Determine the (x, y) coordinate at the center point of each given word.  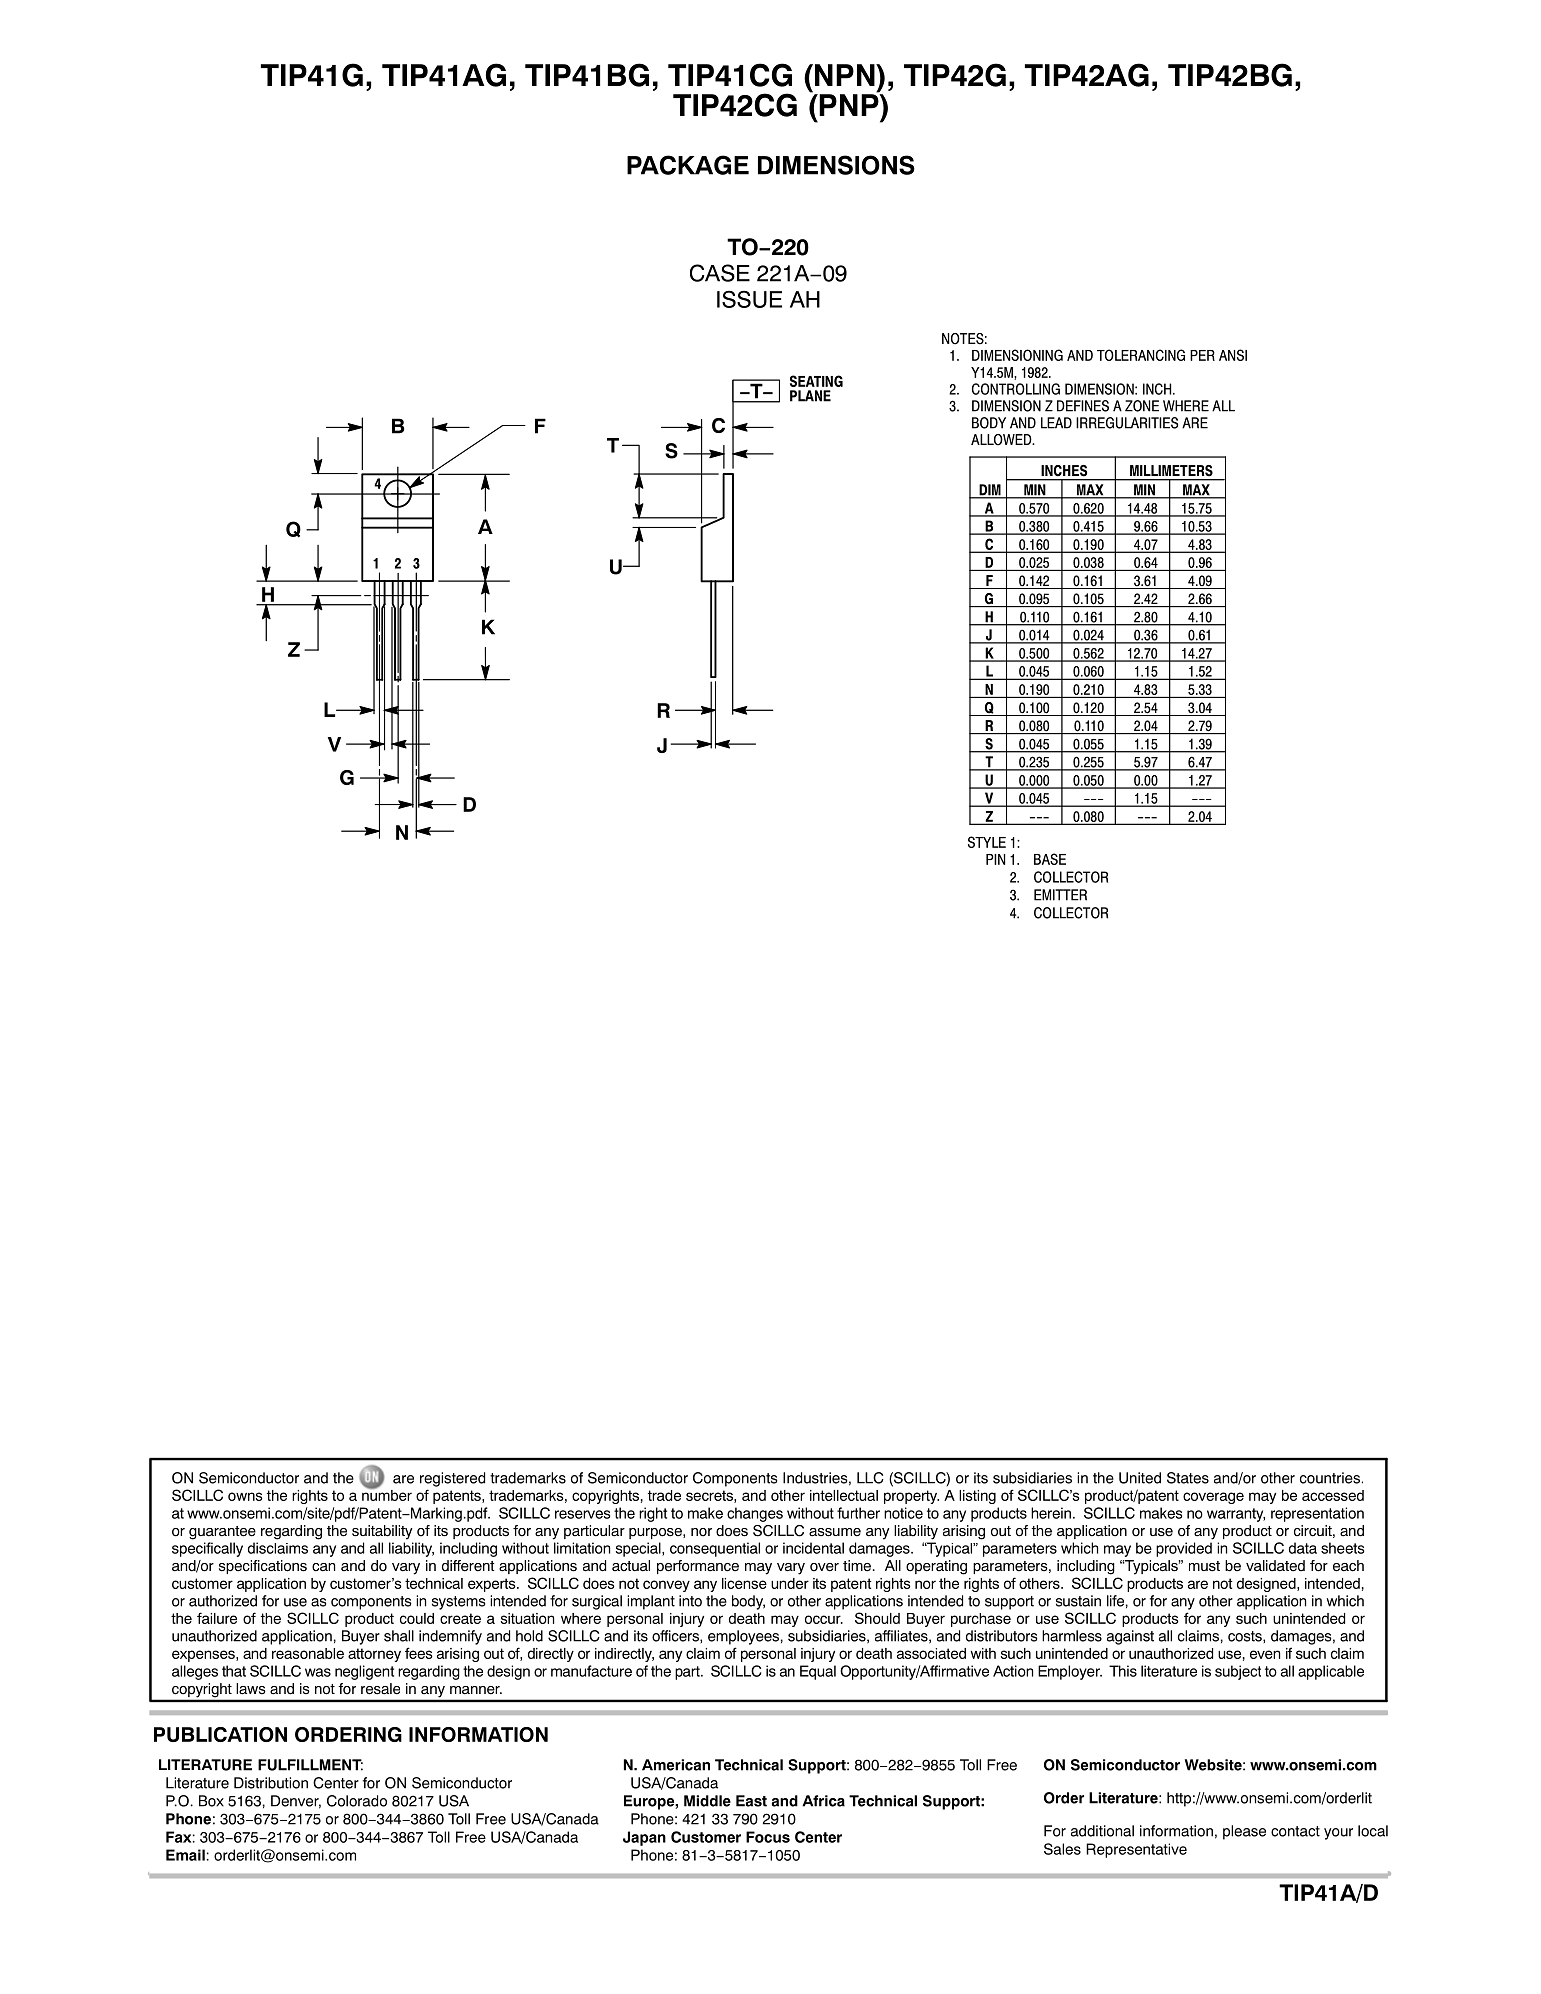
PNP (849, 104)
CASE (720, 273)
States (1188, 1478)
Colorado (357, 1801)
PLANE (810, 396)
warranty (1236, 1515)
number (387, 1494)
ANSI (1233, 355)
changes (755, 1514)
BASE (1050, 859)
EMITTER (1060, 895)
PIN (995, 859)
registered (452, 1479)
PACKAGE (688, 165)
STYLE (987, 842)
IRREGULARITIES (1127, 423)
